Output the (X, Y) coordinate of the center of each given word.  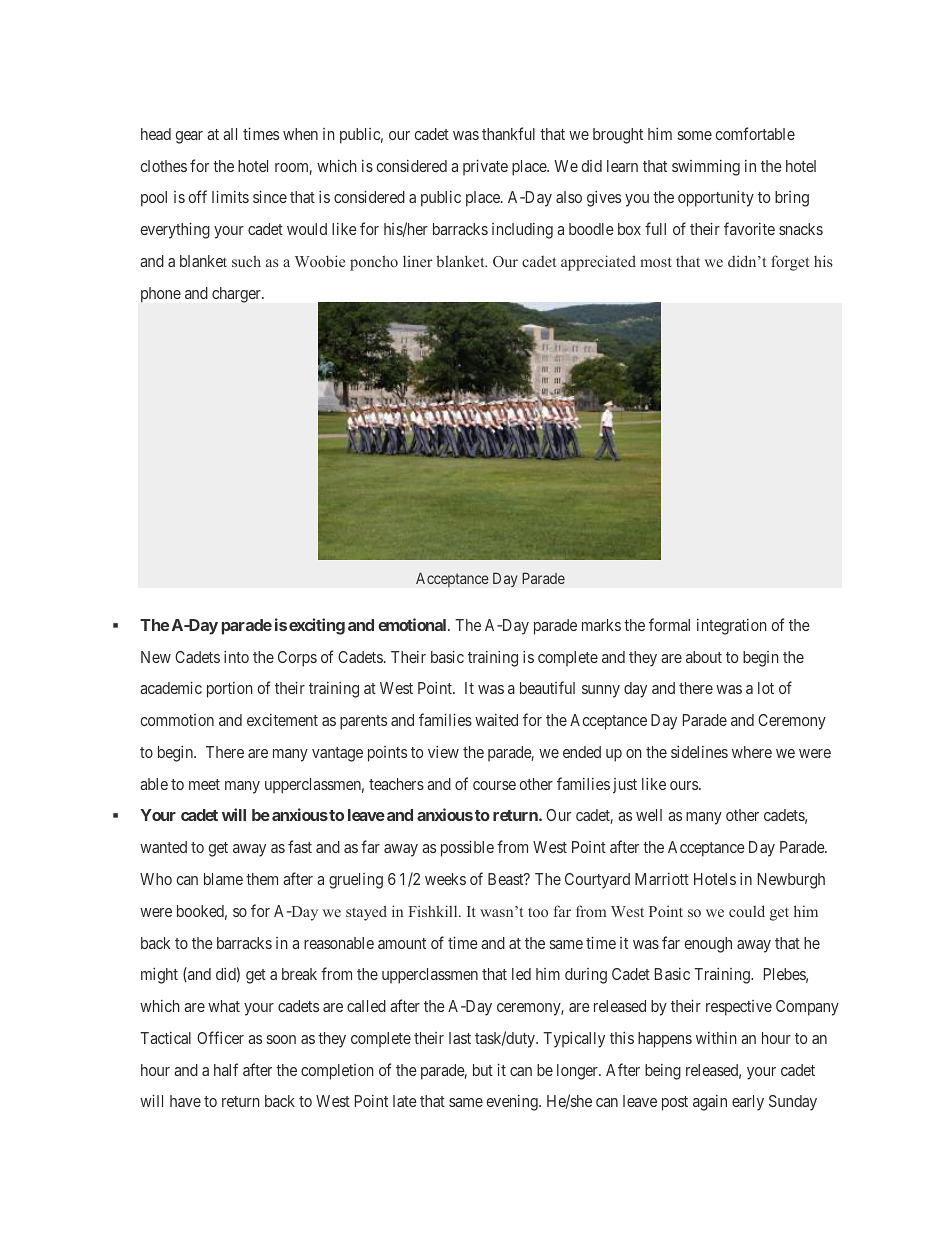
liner (417, 261)
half (226, 1069)
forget (790, 263)
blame (223, 879)
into (236, 657)
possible (467, 848)
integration (732, 627)
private (485, 167)
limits (230, 196)
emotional (413, 624)
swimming (706, 168)
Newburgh (791, 881)
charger (237, 295)
